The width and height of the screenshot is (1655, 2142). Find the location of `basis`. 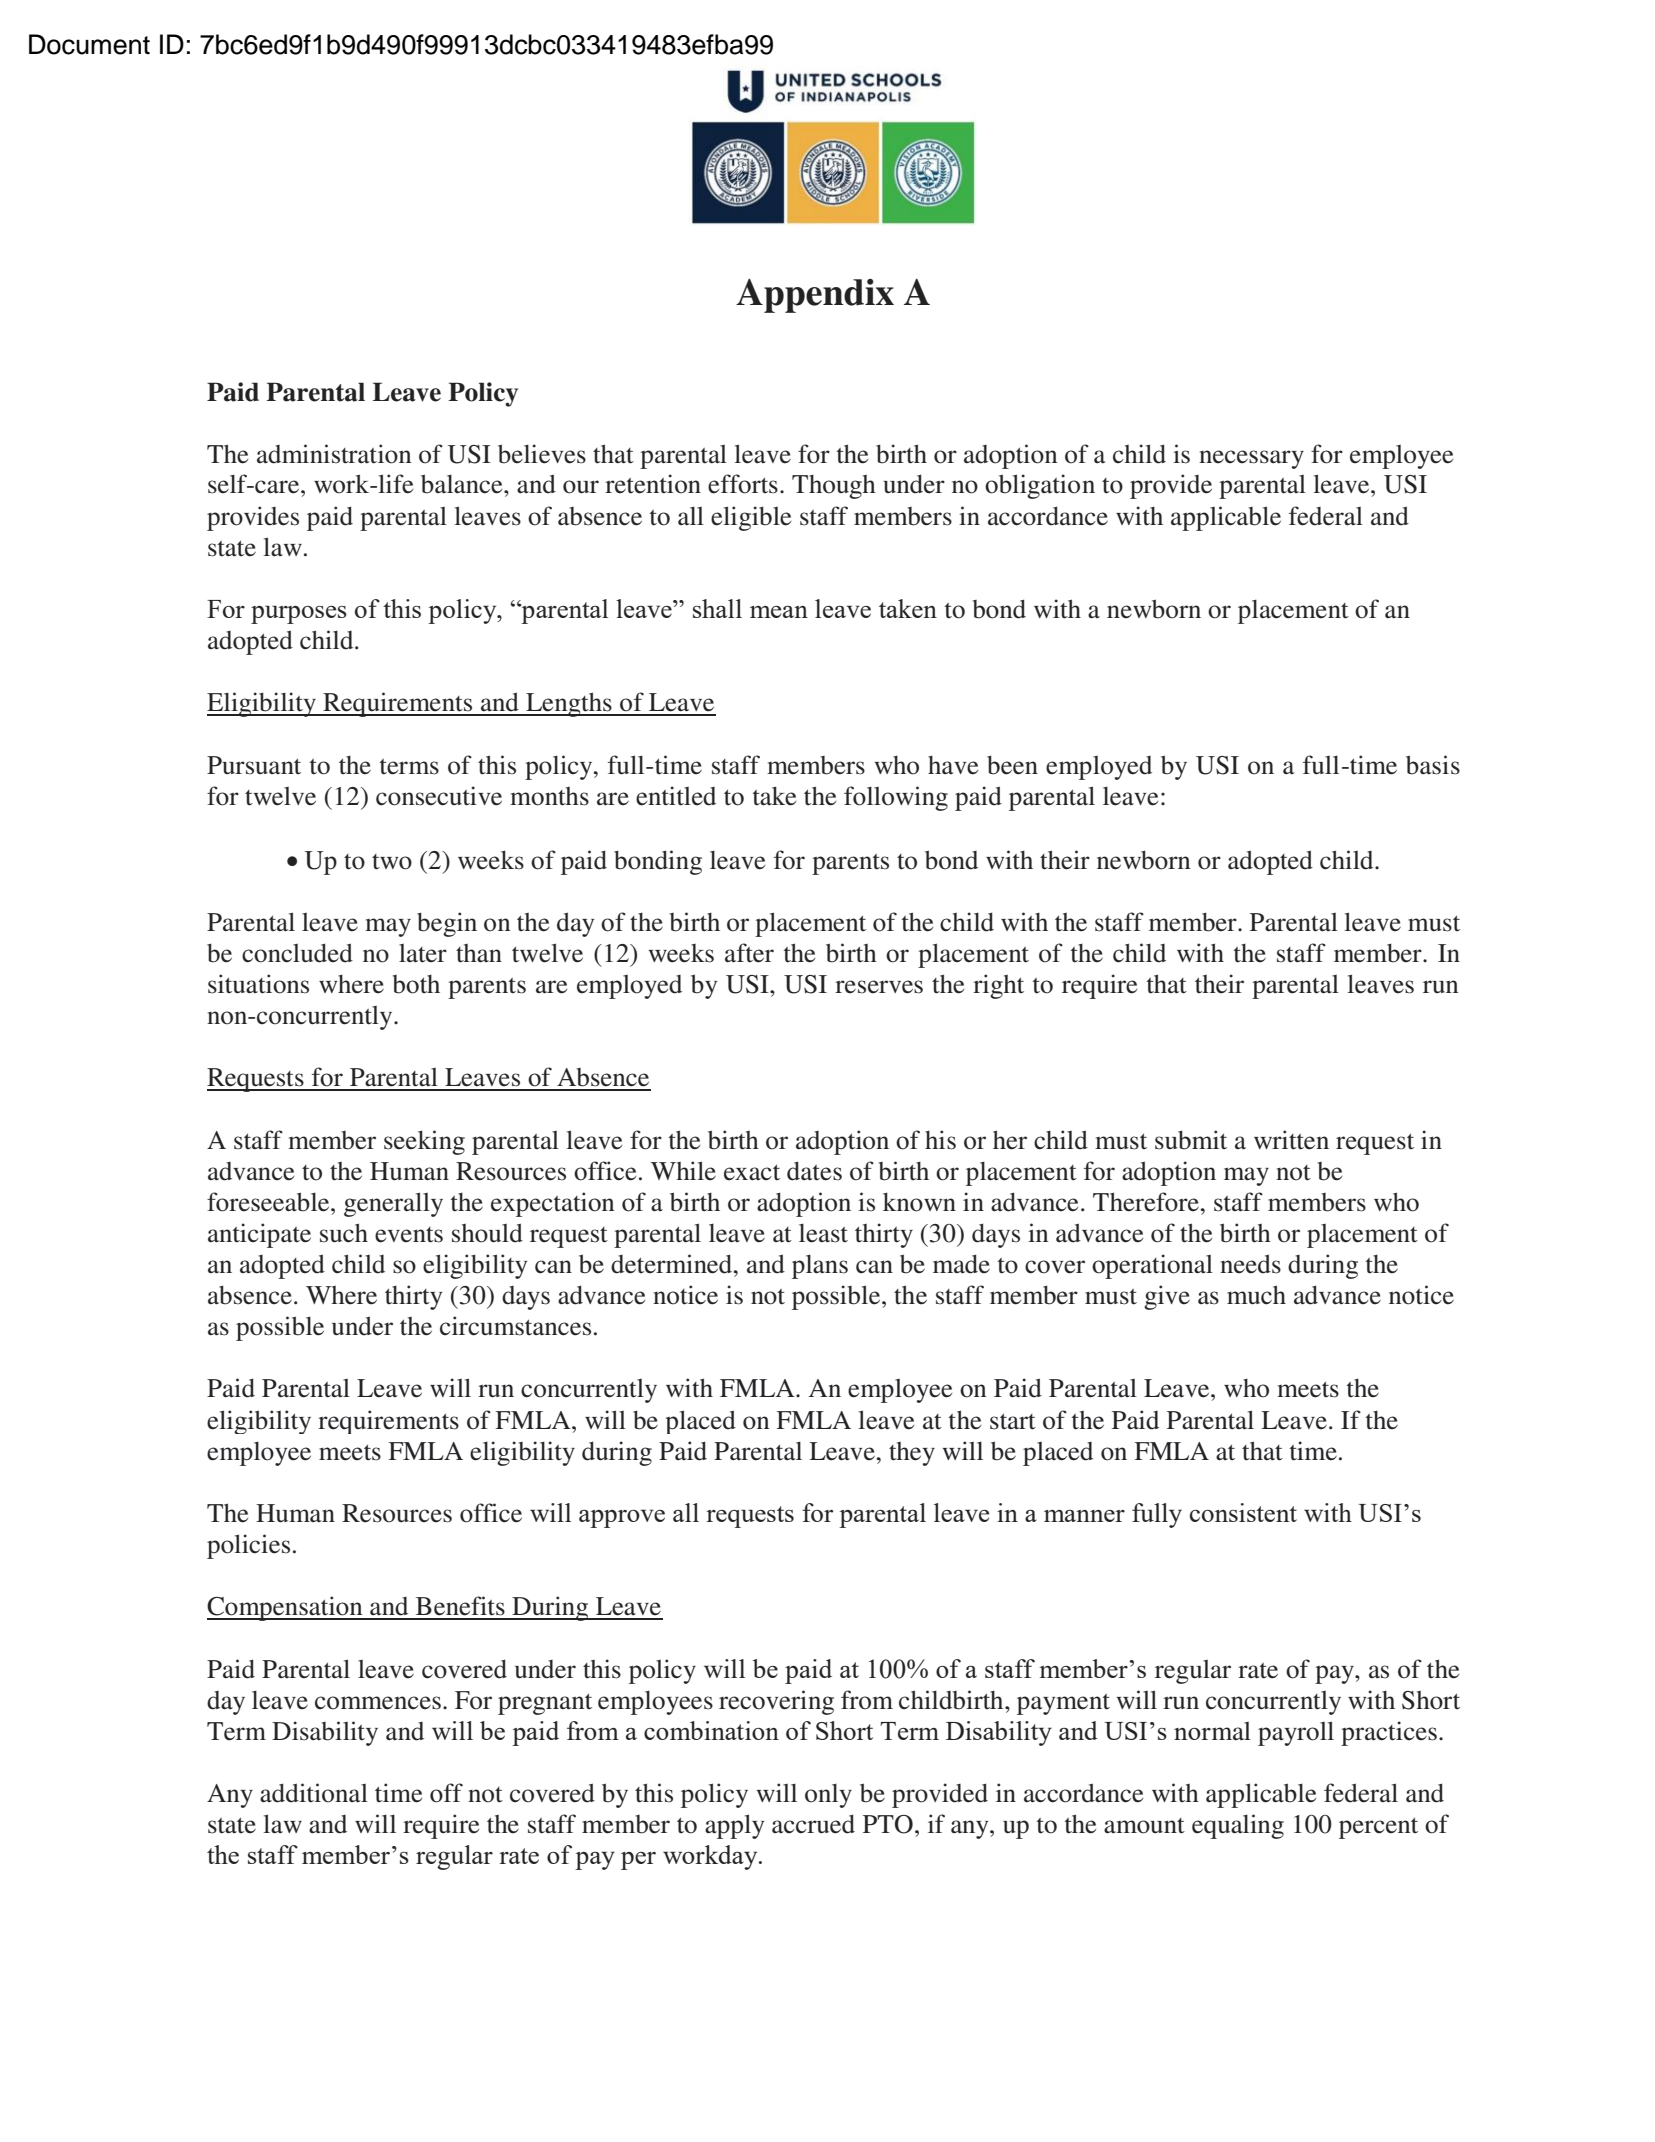

basis is located at coordinates (1433, 765).
